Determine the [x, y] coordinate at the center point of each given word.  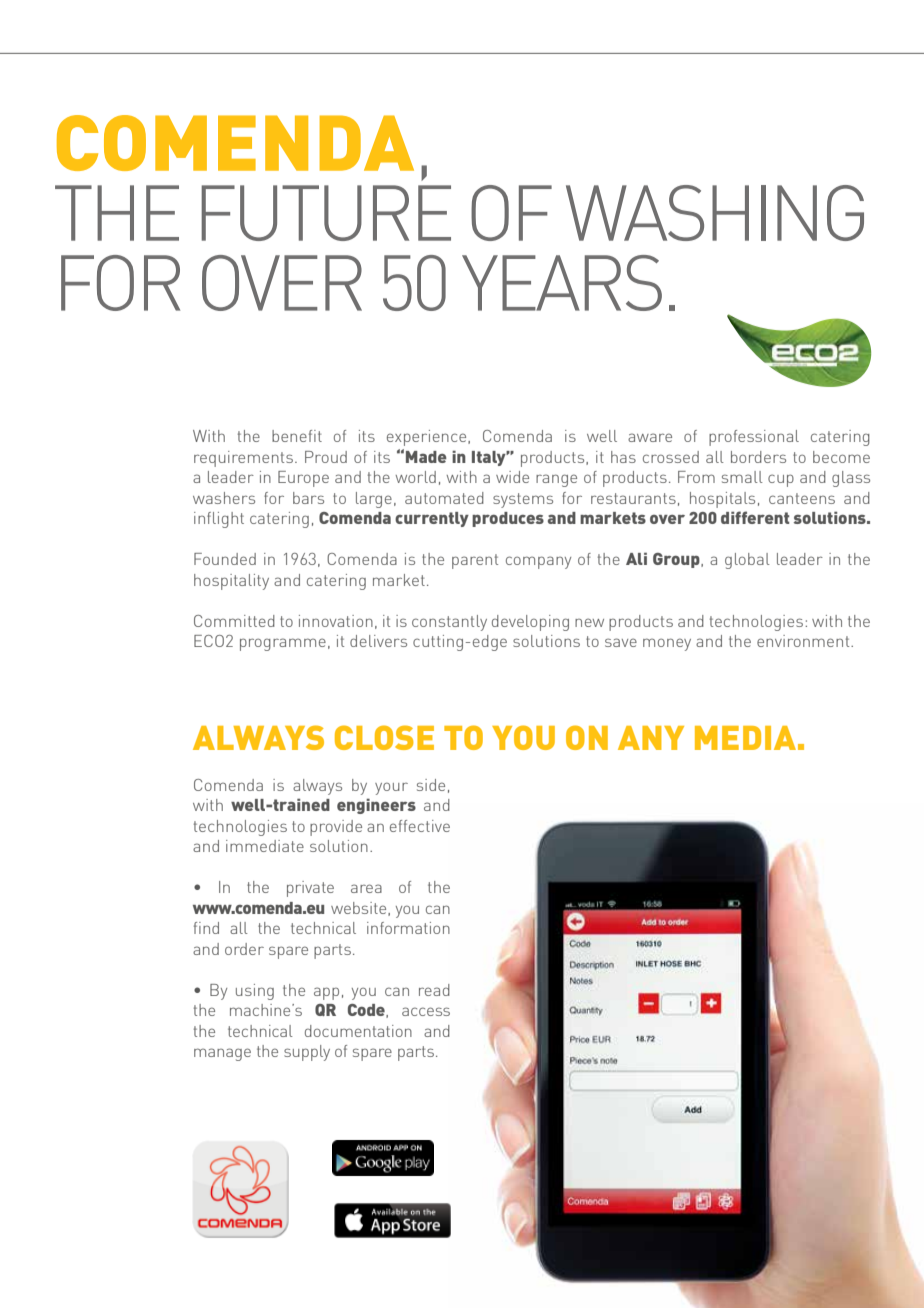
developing [530, 623]
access [426, 1011]
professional [754, 438]
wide [512, 477]
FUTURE [326, 213]
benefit [297, 436]
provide [336, 828]
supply [307, 1053]
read [434, 990]
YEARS [562, 283]
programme [283, 644]
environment [804, 641]
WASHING [715, 213]
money [667, 644]
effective [420, 826]
